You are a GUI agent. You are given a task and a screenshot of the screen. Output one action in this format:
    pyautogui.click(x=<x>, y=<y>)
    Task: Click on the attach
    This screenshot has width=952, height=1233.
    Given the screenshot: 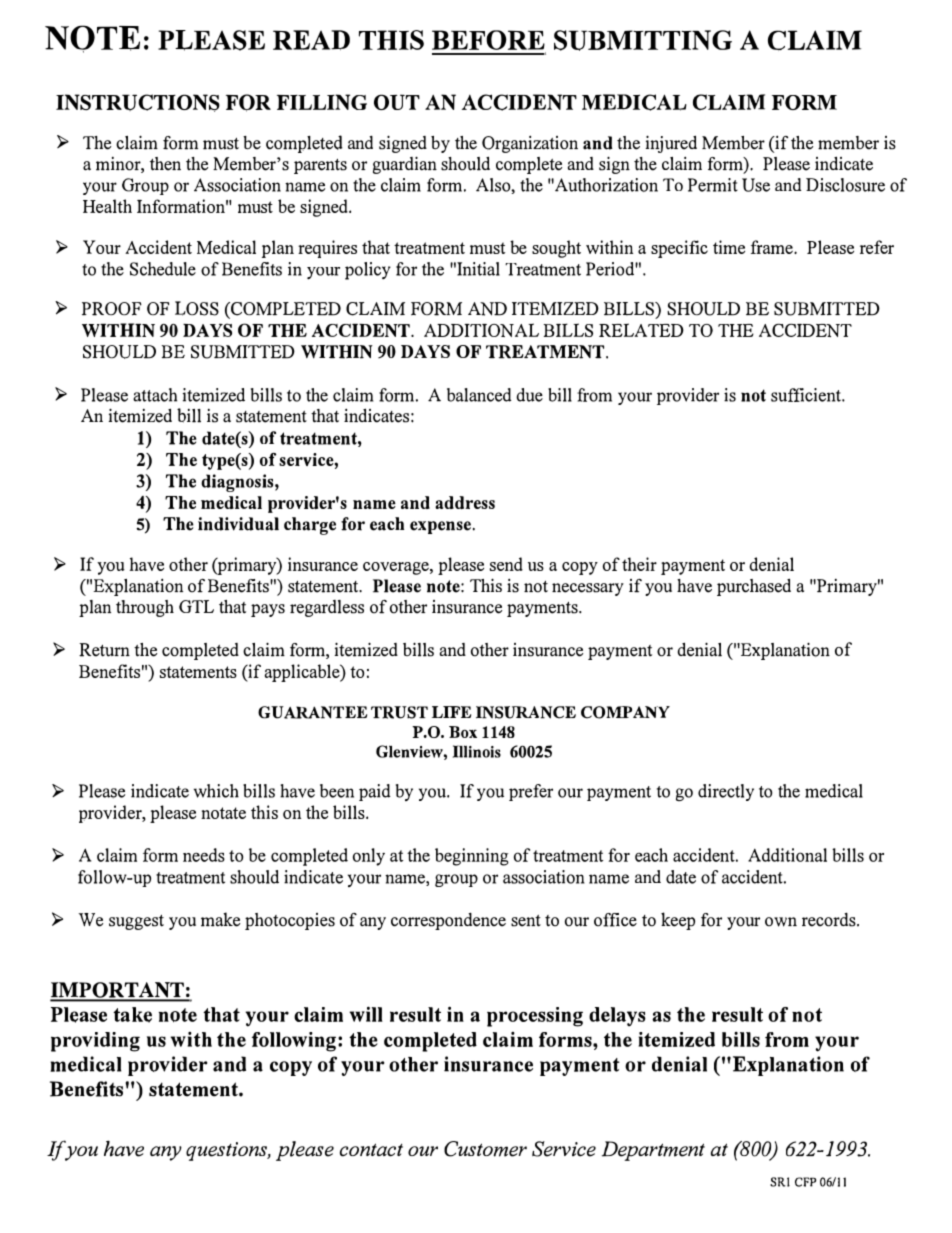 What is the action you would take?
    pyautogui.click(x=155, y=395)
